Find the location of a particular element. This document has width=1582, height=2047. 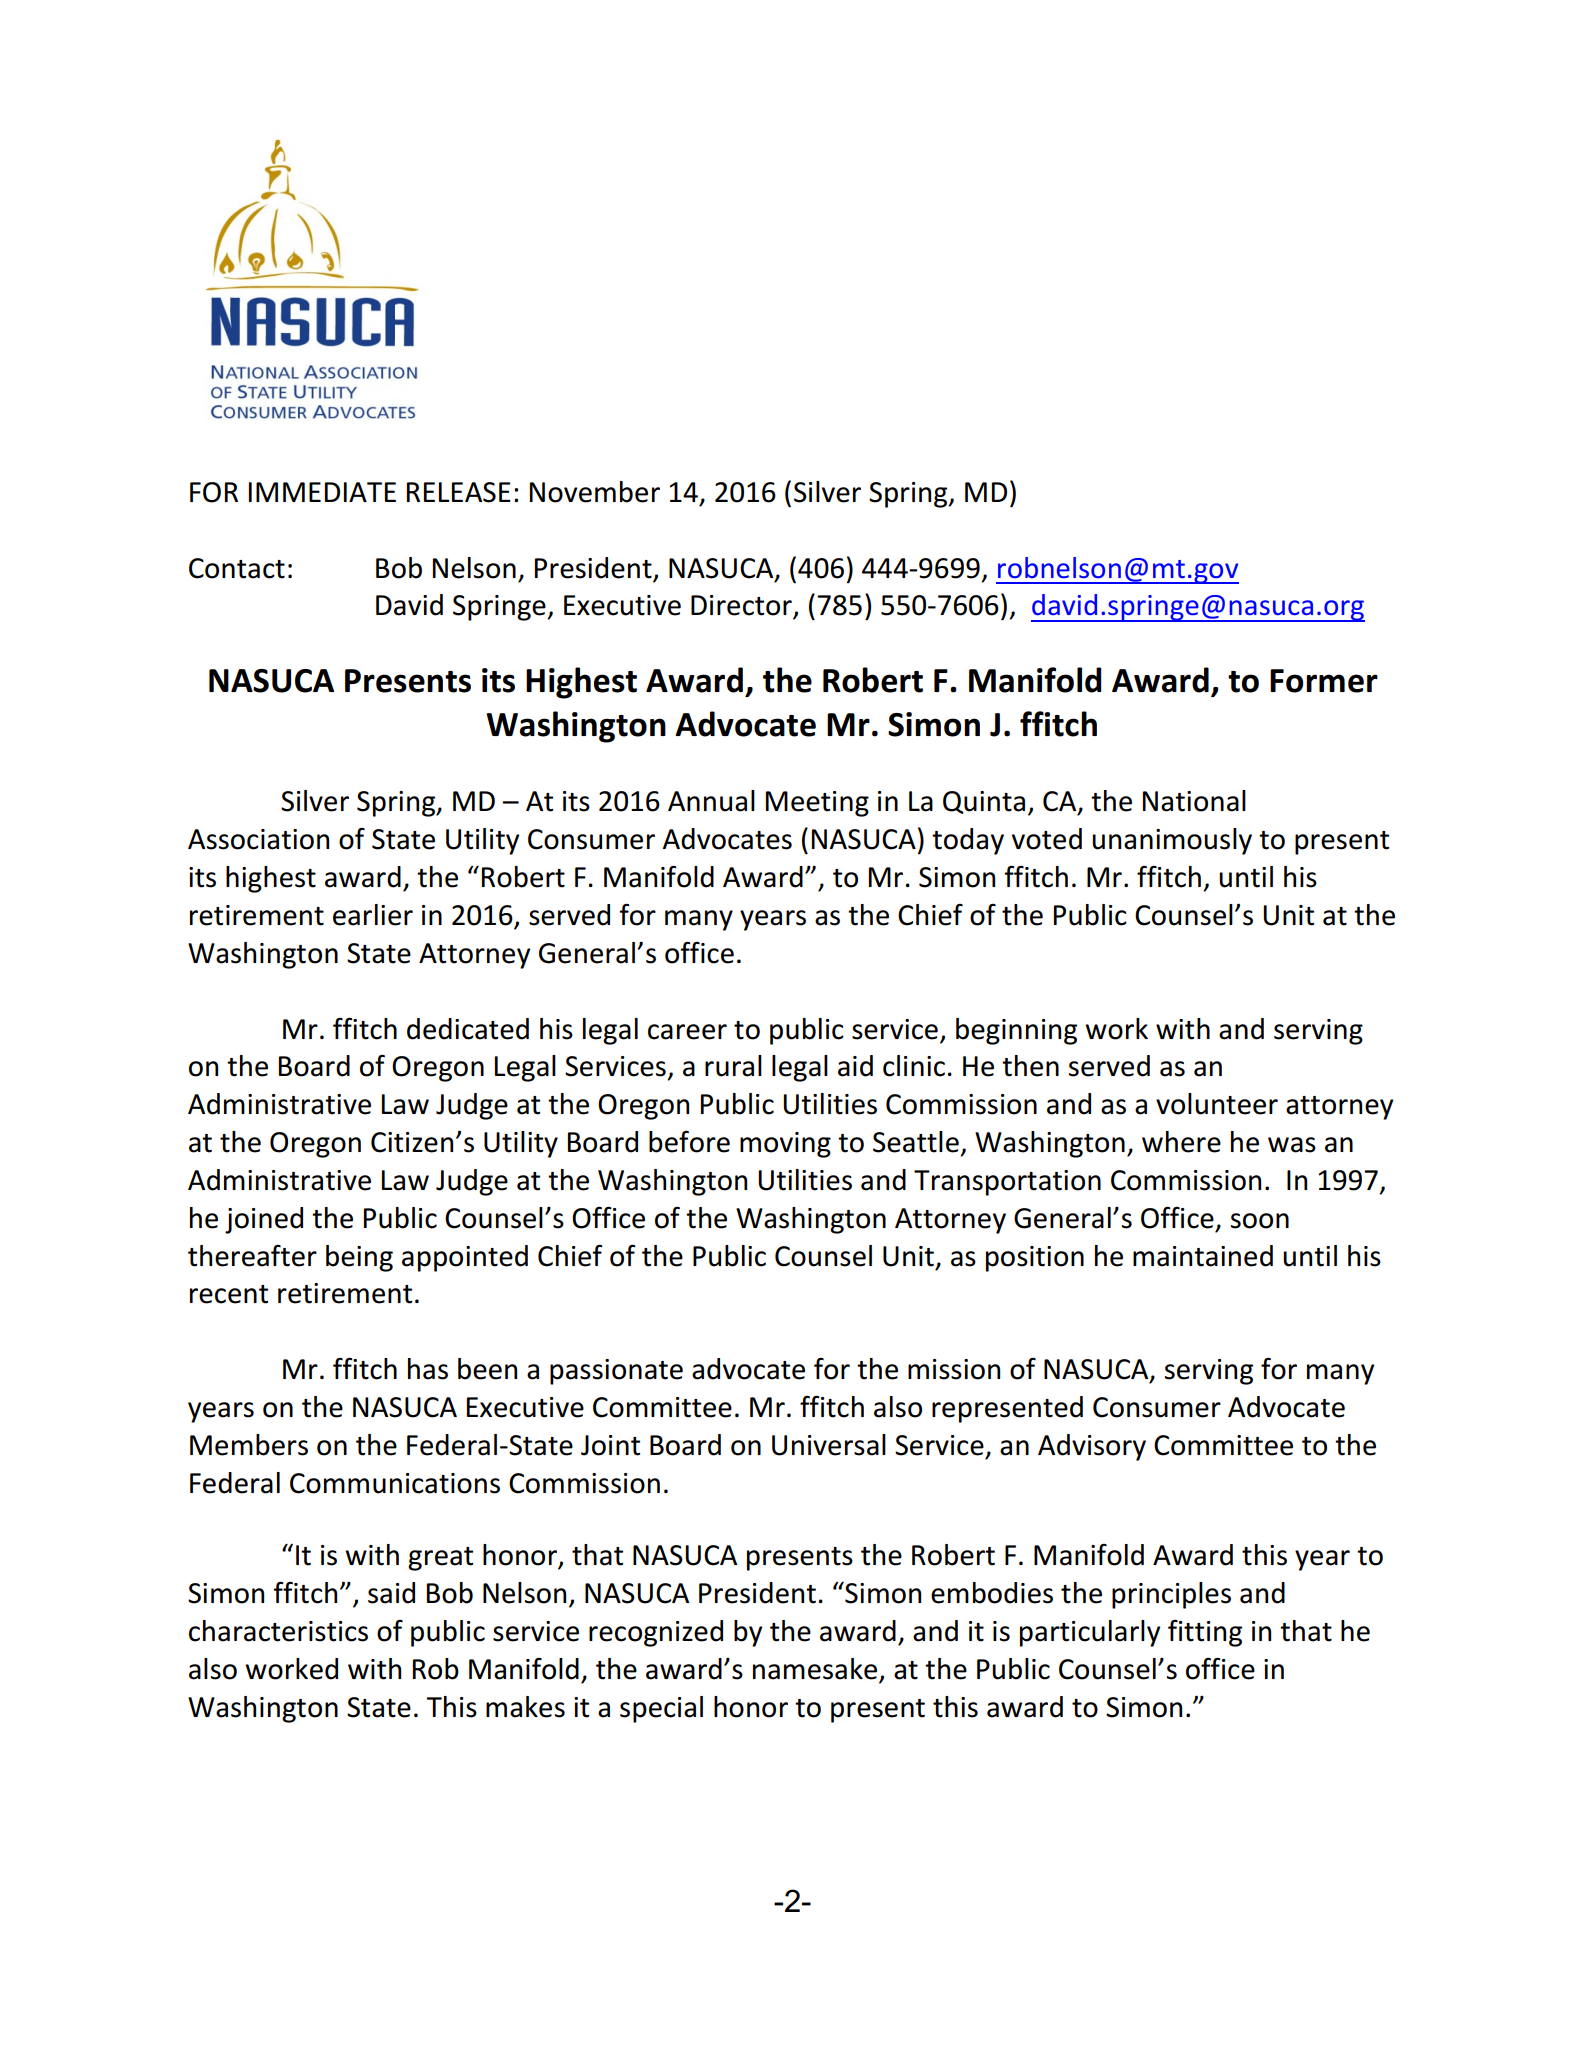

Director is located at coordinates (742, 606).
